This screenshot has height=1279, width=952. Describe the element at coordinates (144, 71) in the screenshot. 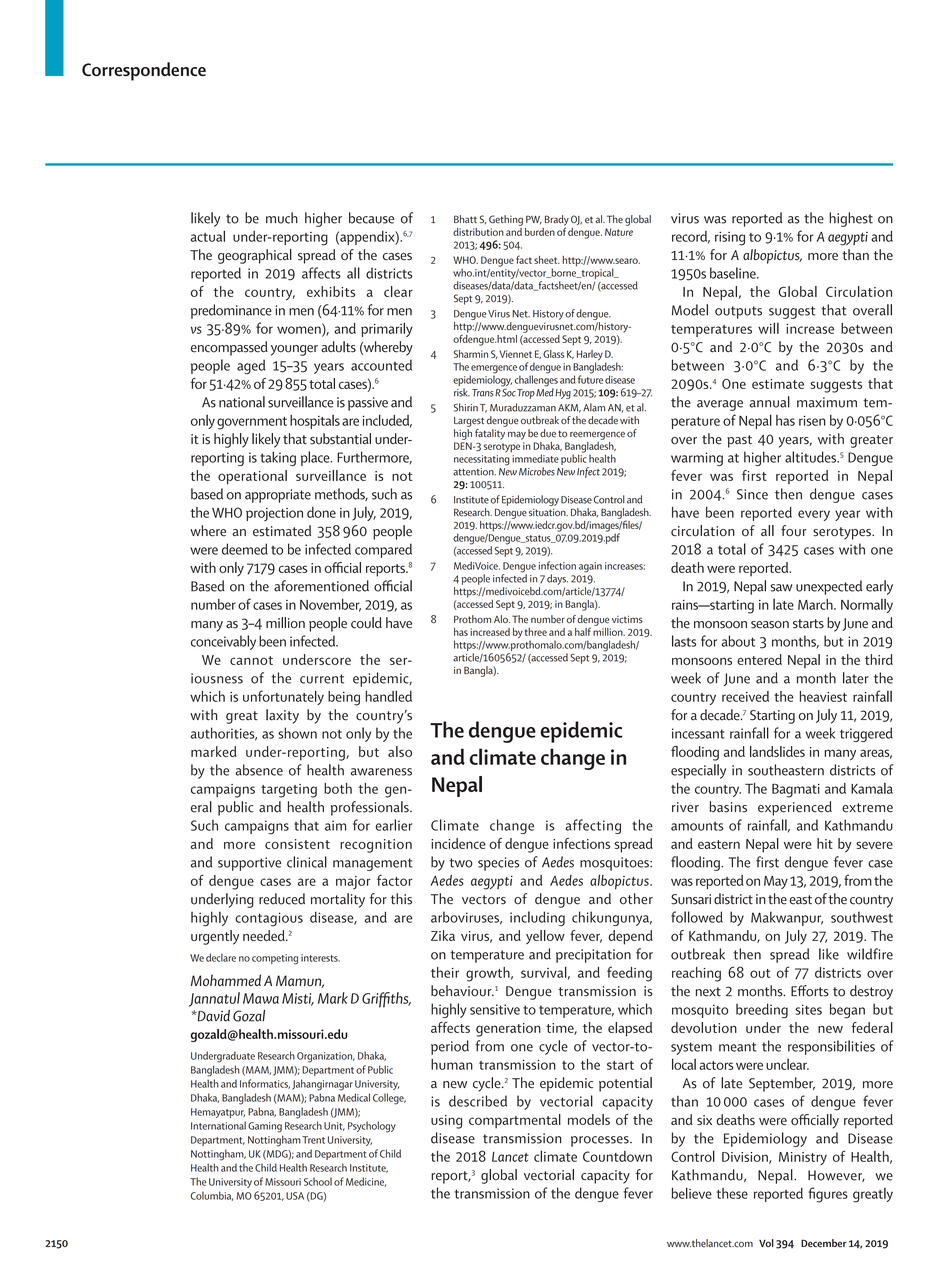

I see `Correspondence` at that location.
